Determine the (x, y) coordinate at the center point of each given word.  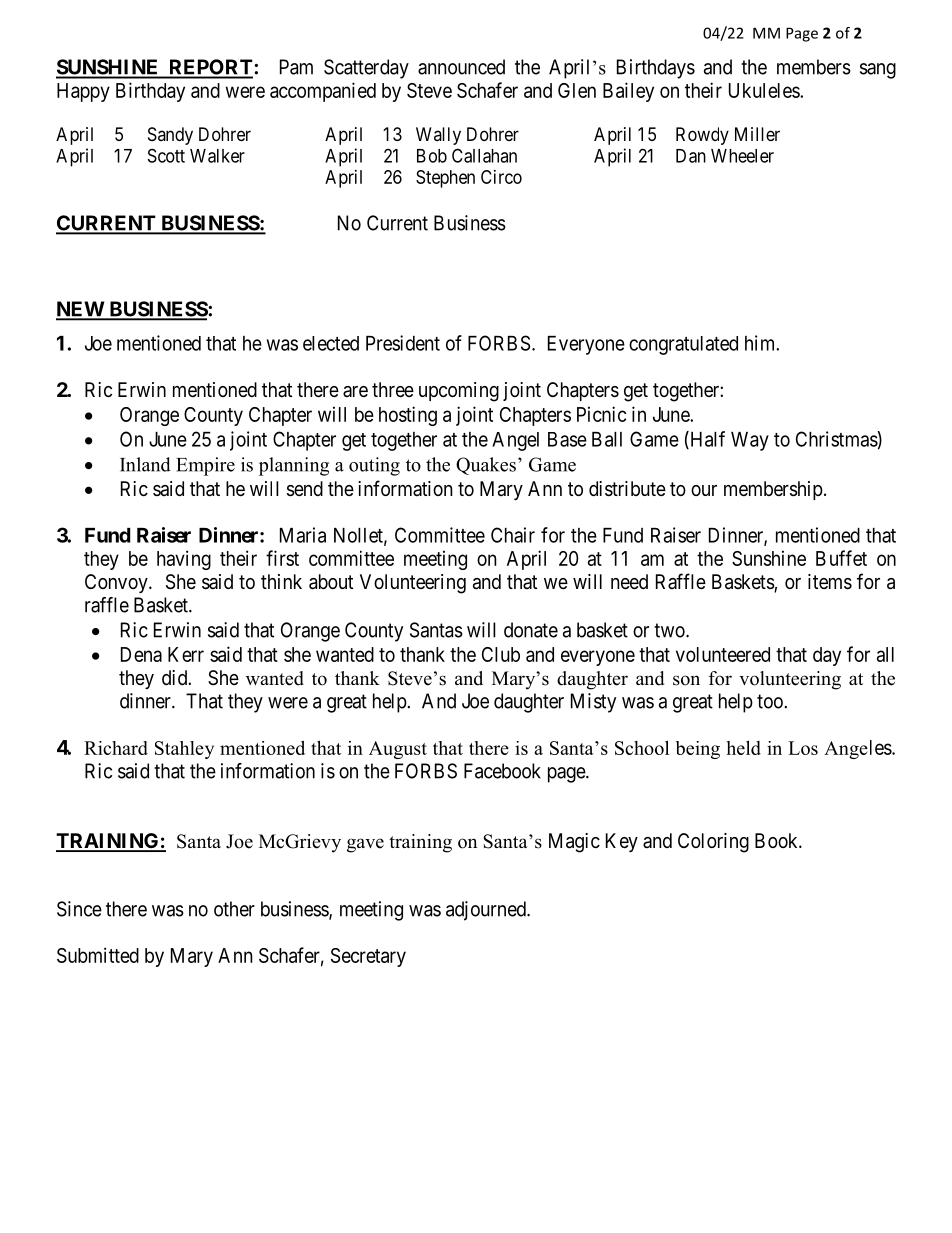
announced (461, 67)
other (234, 909)
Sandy (170, 136)
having (184, 560)
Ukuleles (765, 90)
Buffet (841, 558)
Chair (513, 535)
